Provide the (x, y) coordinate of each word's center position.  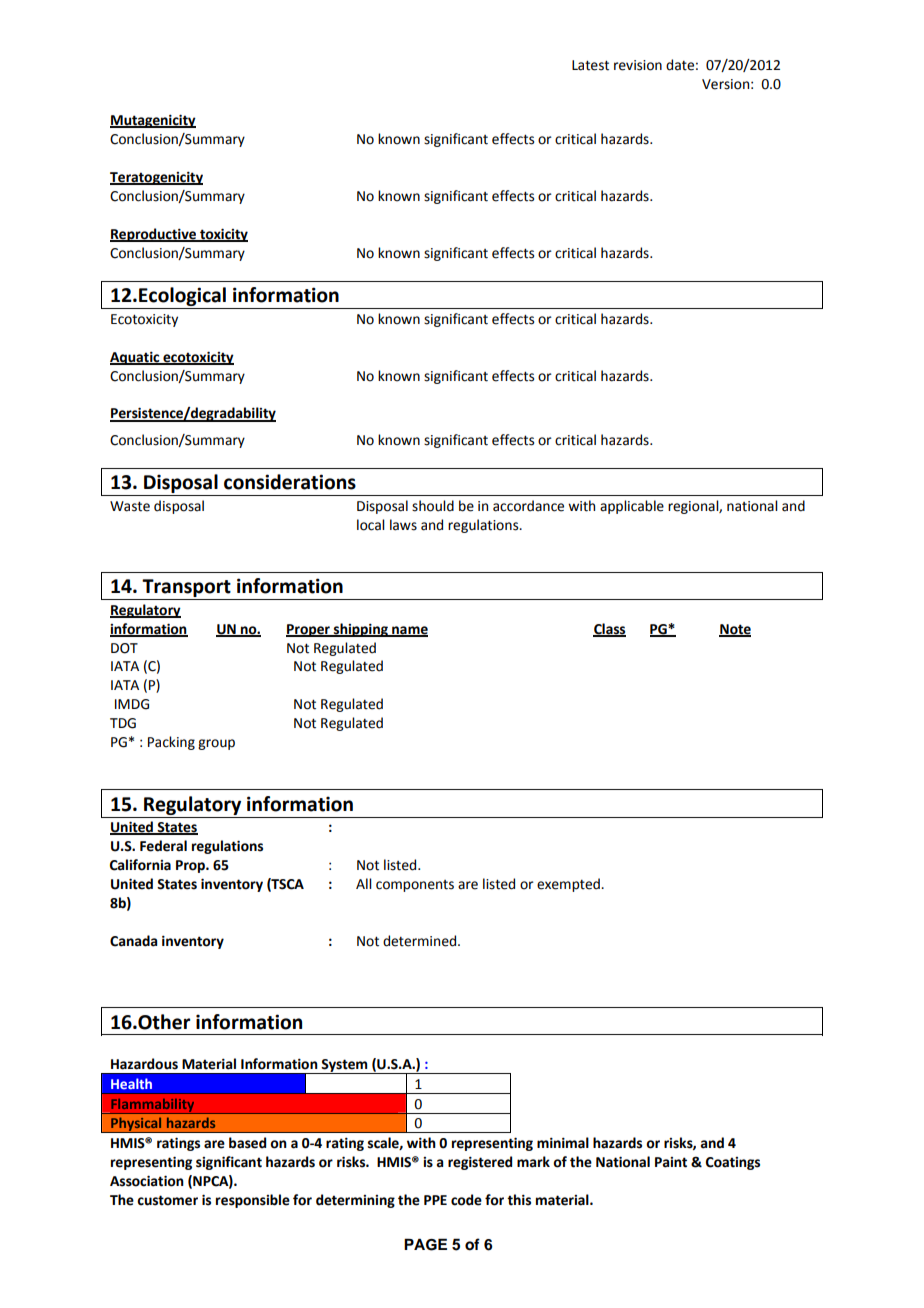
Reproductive (154, 235)
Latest (590, 65)
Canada (133, 941)
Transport (186, 588)
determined (421, 941)
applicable (632, 507)
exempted (569, 885)
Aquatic (136, 358)
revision (638, 65)
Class (609, 629)
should (433, 506)
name (409, 631)
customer (167, 1200)
